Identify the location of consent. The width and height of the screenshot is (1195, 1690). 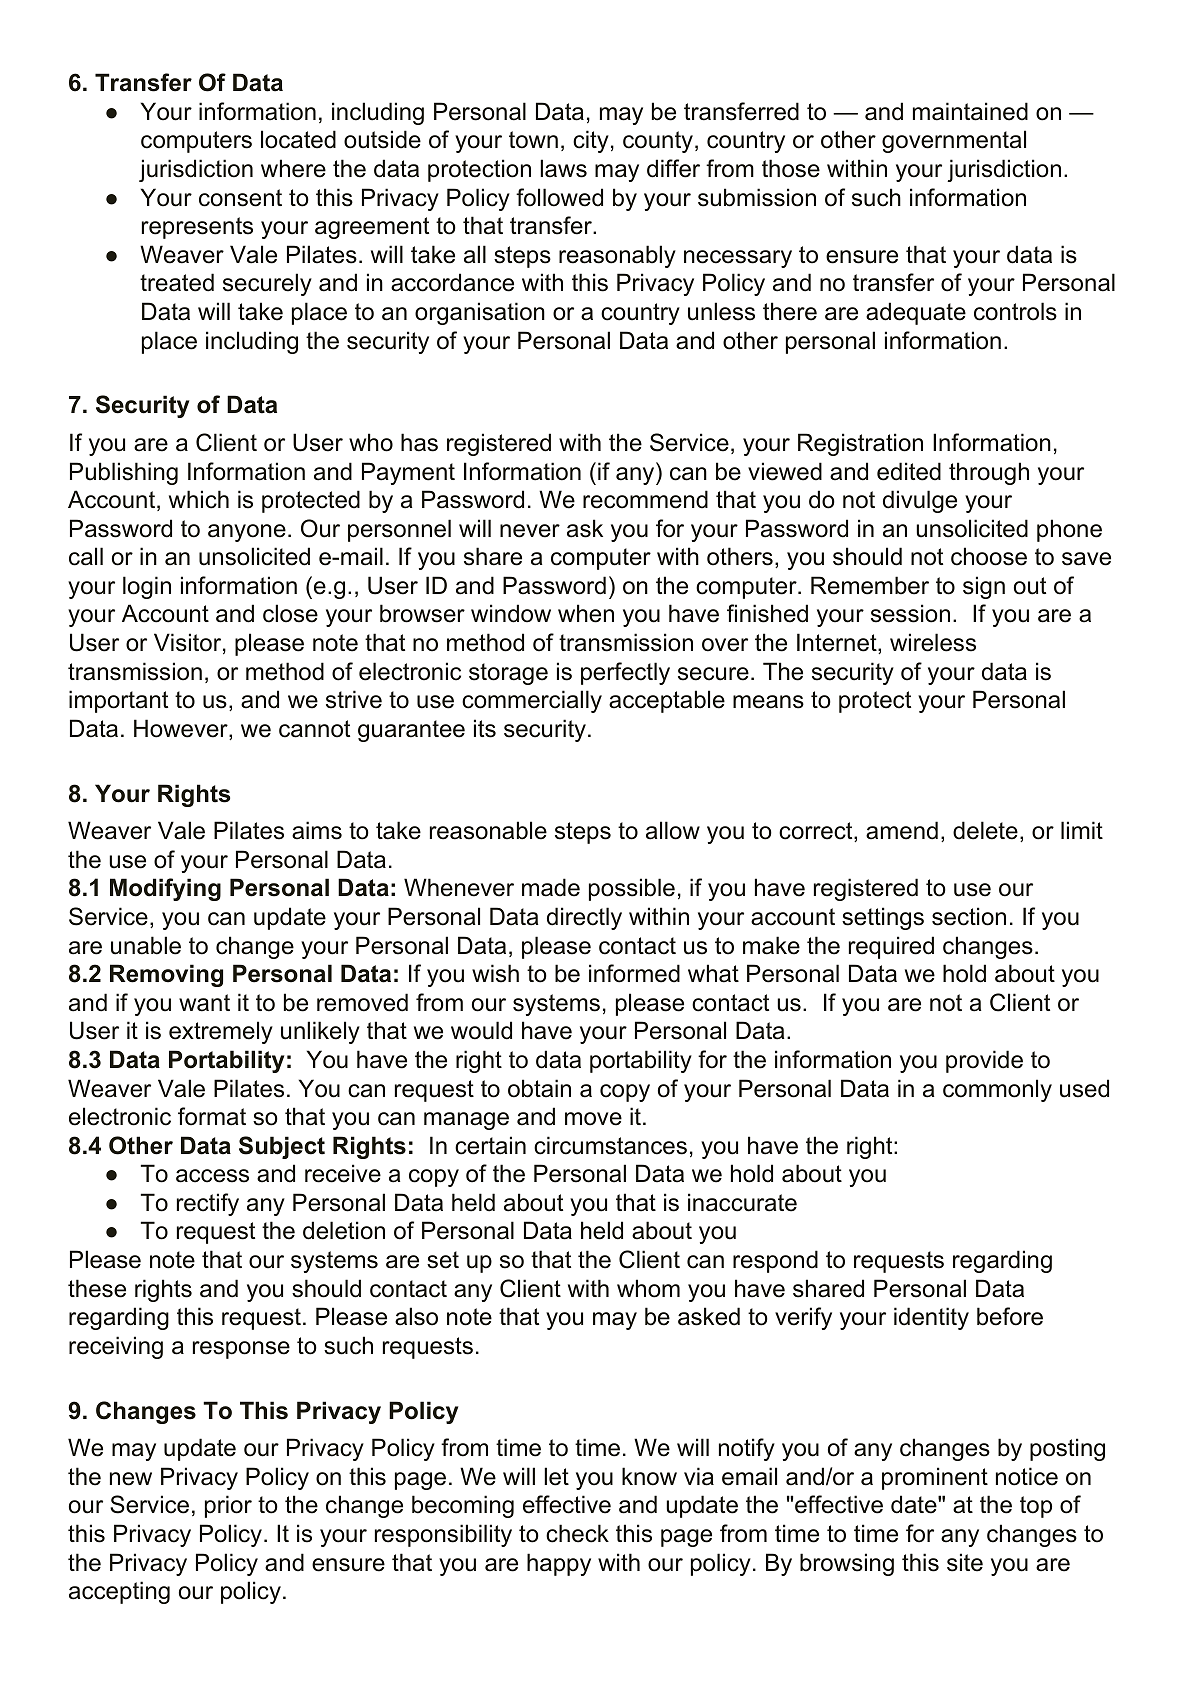
(240, 198).
